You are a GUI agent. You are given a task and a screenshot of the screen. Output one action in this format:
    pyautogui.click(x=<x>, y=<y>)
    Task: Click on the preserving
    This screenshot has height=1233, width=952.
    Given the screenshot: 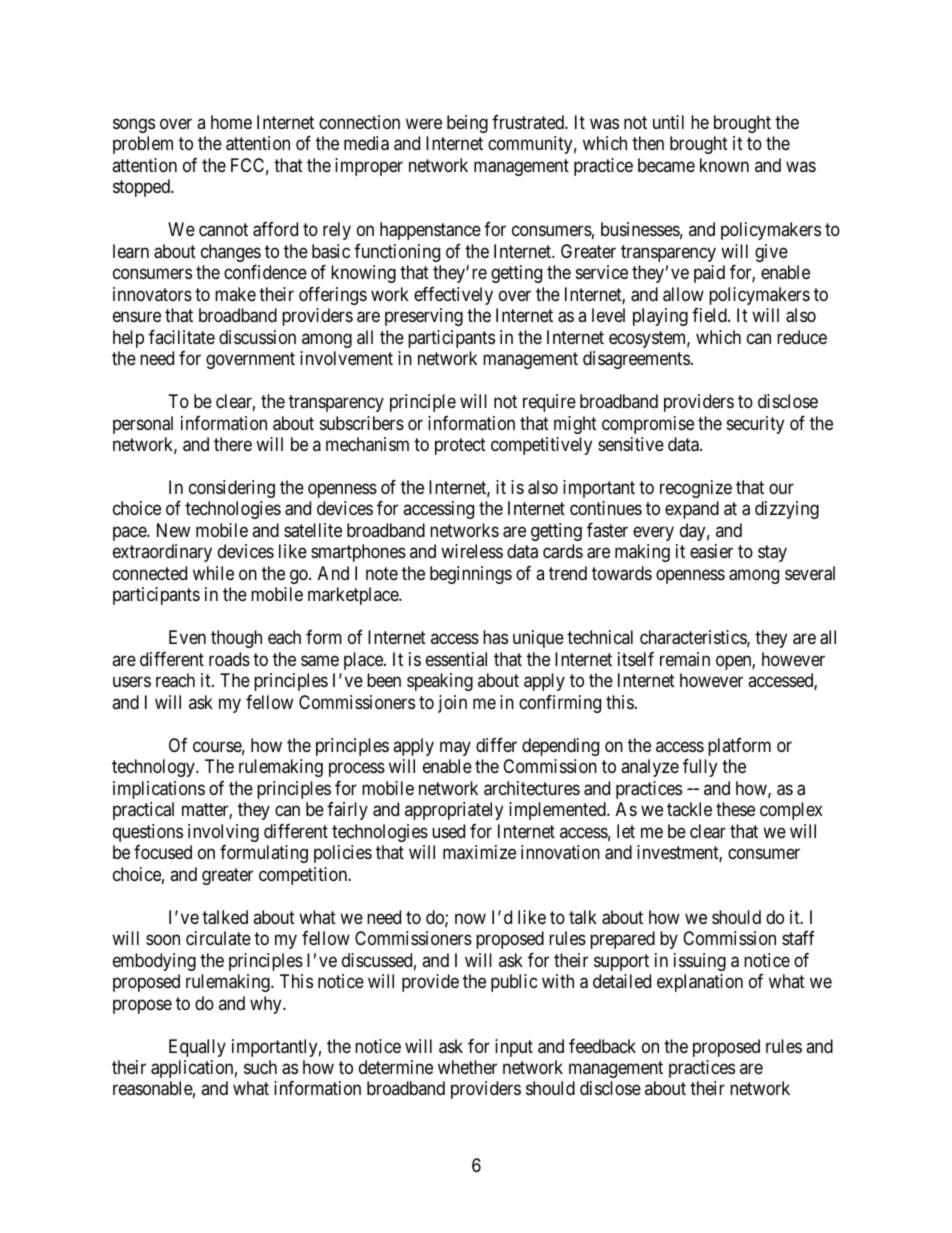 What is the action you would take?
    pyautogui.click(x=424, y=317)
